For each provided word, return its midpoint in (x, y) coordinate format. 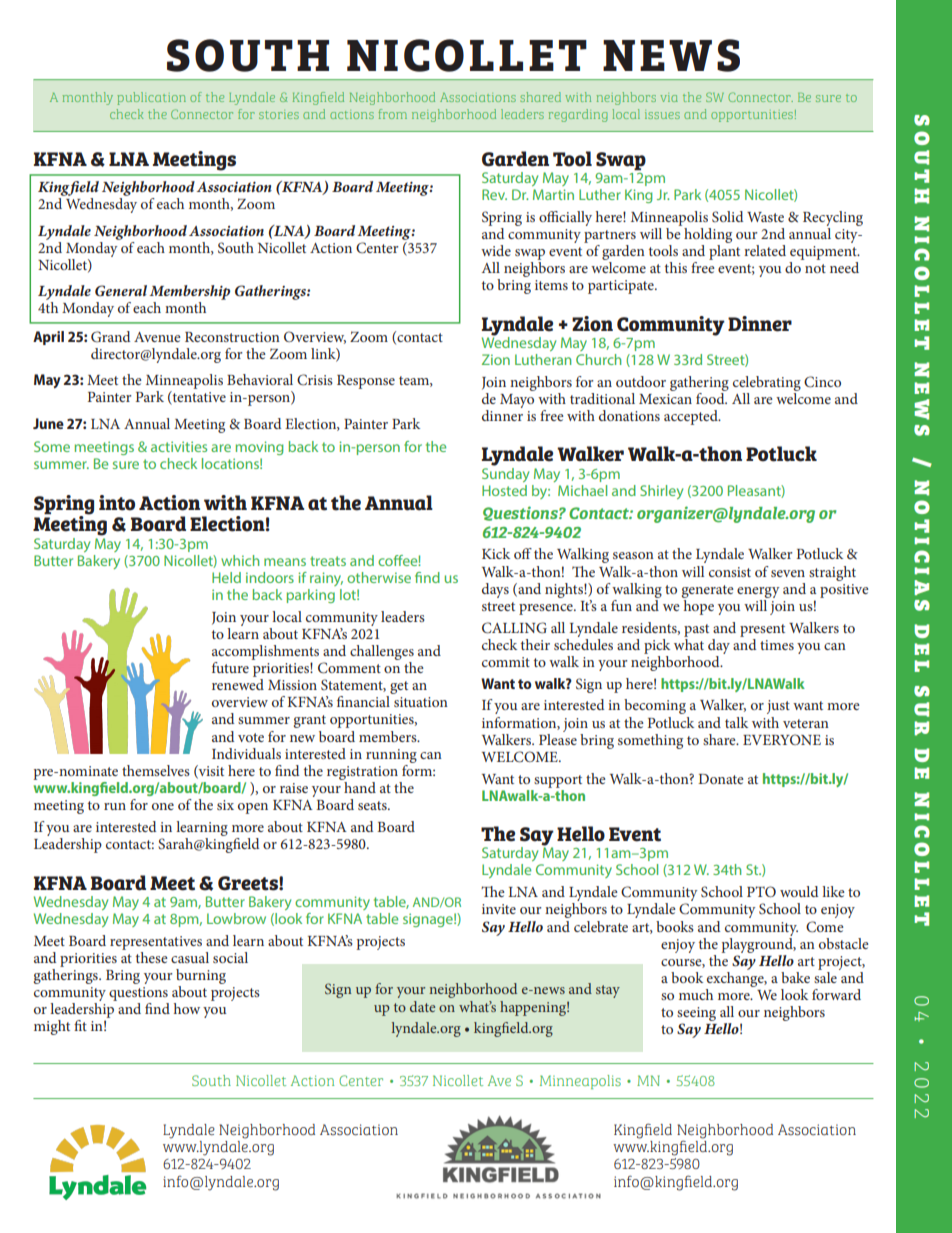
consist (730, 572)
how (187, 1008)
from (392, 114)
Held (226, 577)
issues (662, 114)
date (422, 1006)
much (696, 994)
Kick (496, 553)
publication (151, 98)
